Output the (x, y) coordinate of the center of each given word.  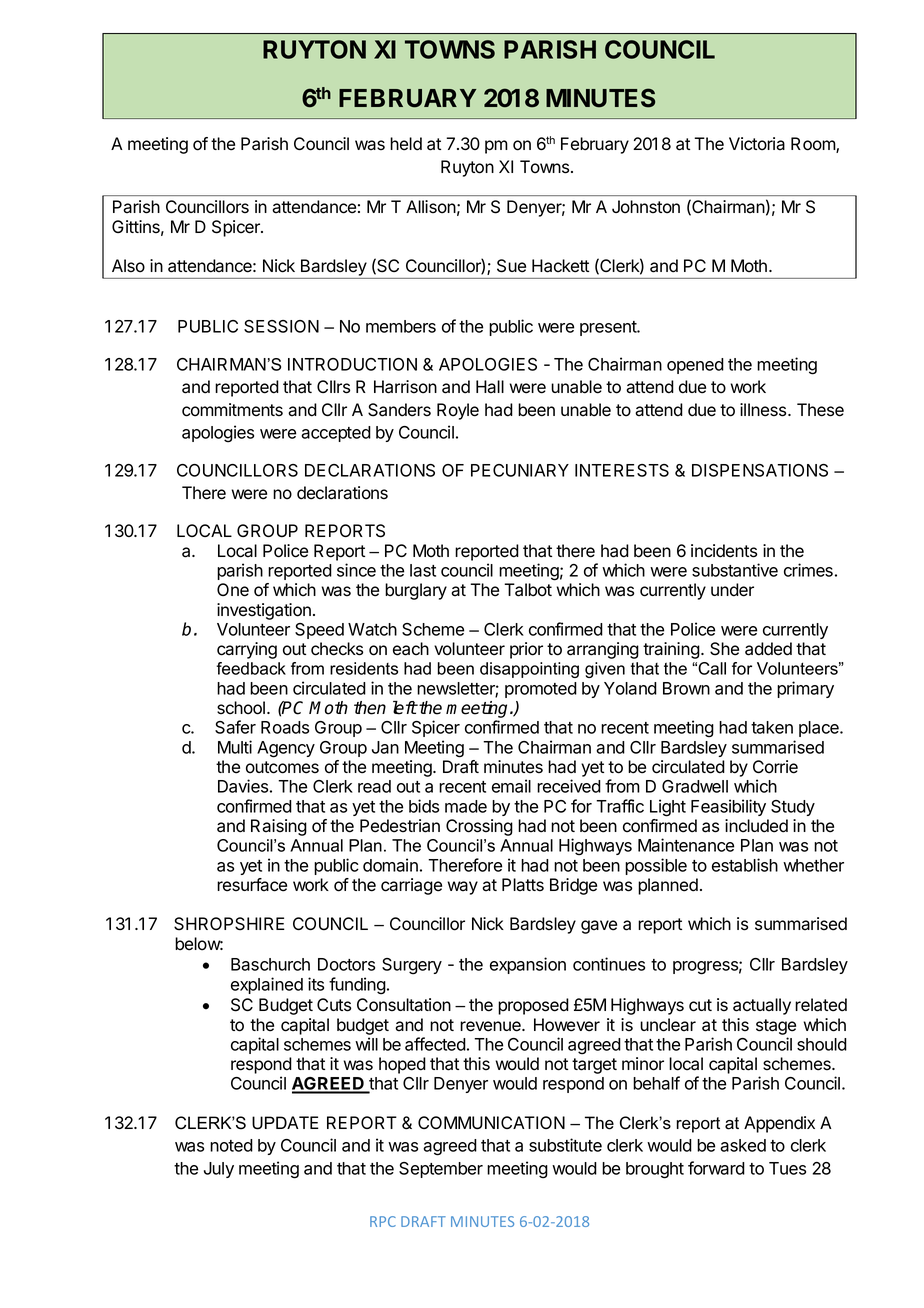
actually (762, 1006)
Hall (490, 387)
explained (267, 985)
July (219, 1170)
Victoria (757, 144)
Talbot (528, 590)
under (732, 590)
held (406, 144)
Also (128, 266)
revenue (491, 1026)
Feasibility (728, 807)
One (233, 590)
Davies (243, 786)
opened (695, 366)
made (466, 806)
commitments (232, 410)
